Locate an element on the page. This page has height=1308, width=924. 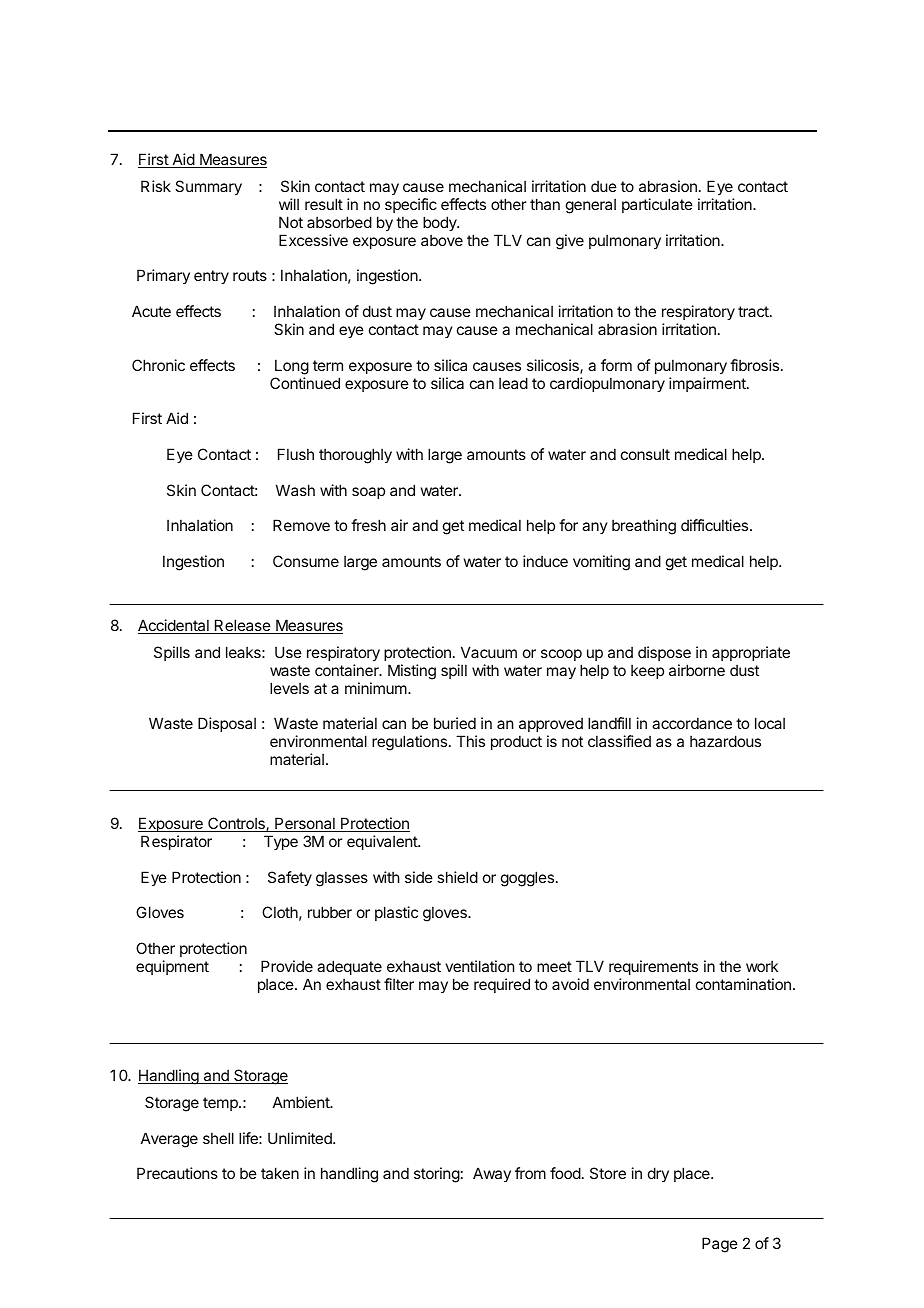
Disposal is located at coordinates (227, 724).
